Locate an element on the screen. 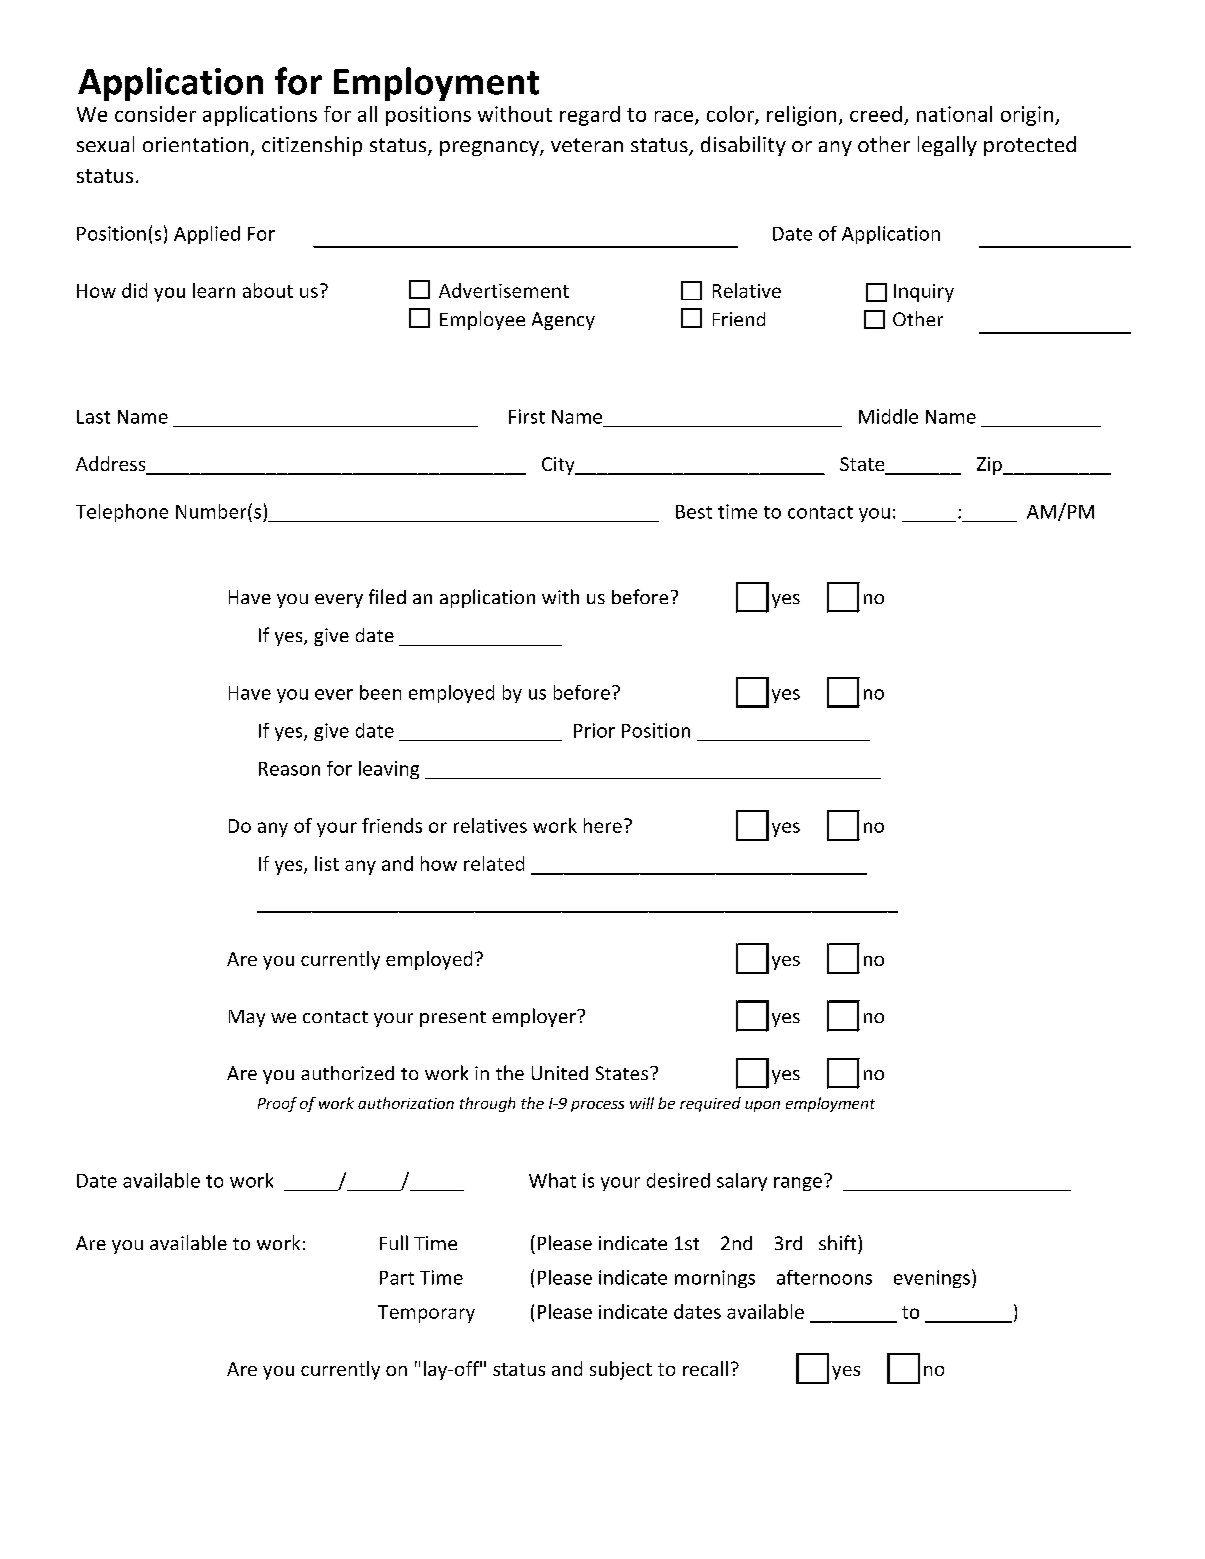  Part is located at coordinates (397, 1278).
